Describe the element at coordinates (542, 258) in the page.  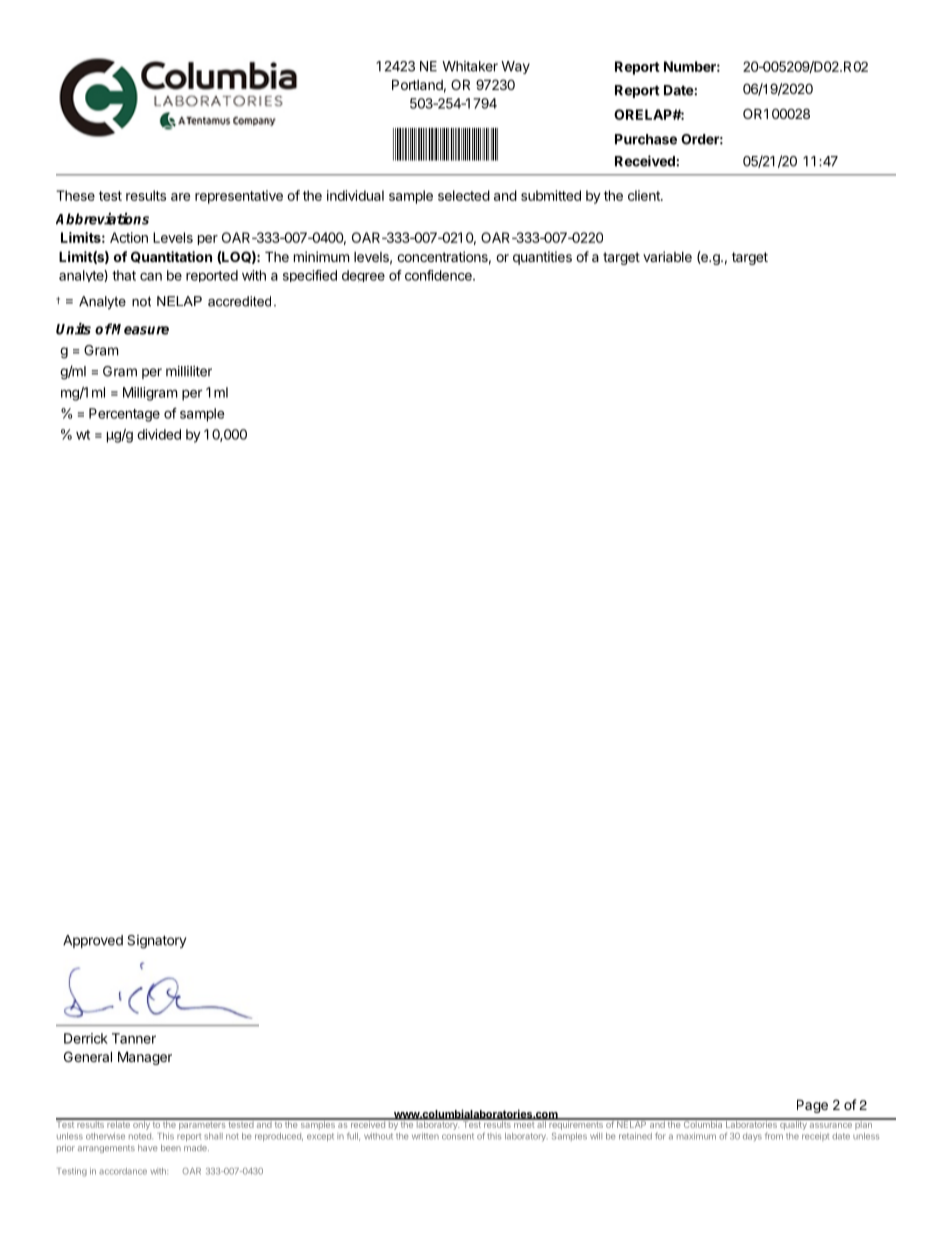
I see `quantities` at that location.
